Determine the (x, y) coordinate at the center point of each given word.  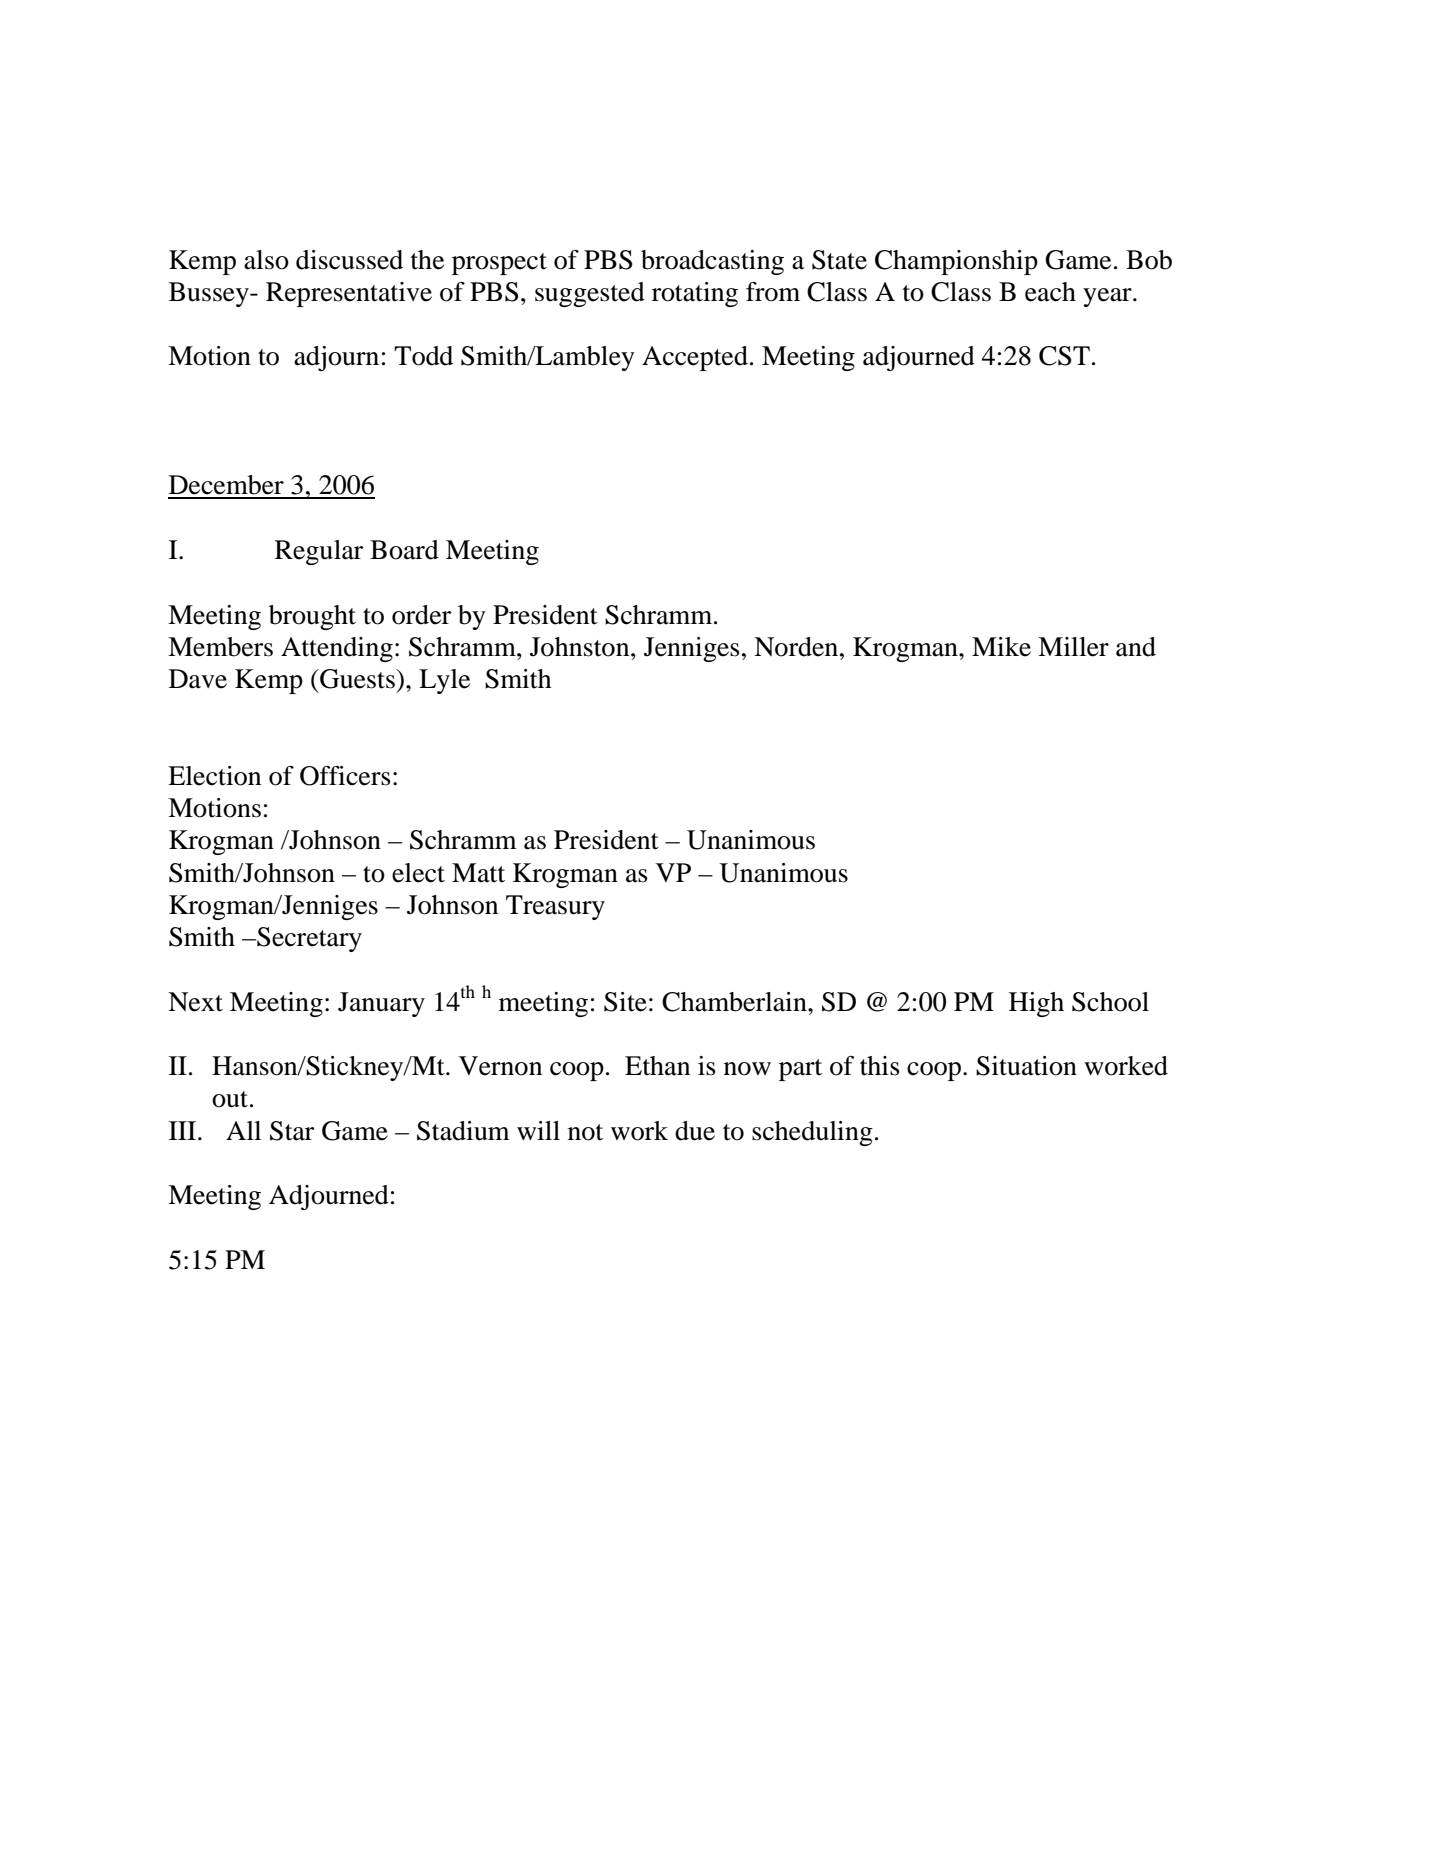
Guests (357, 679)
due (695, 1131)
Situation (1026, 1066)
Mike (1001, 647)
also (266, 260)
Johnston (581, 647)
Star (292, 1131)
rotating (695, 294)
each (1050, 292)
